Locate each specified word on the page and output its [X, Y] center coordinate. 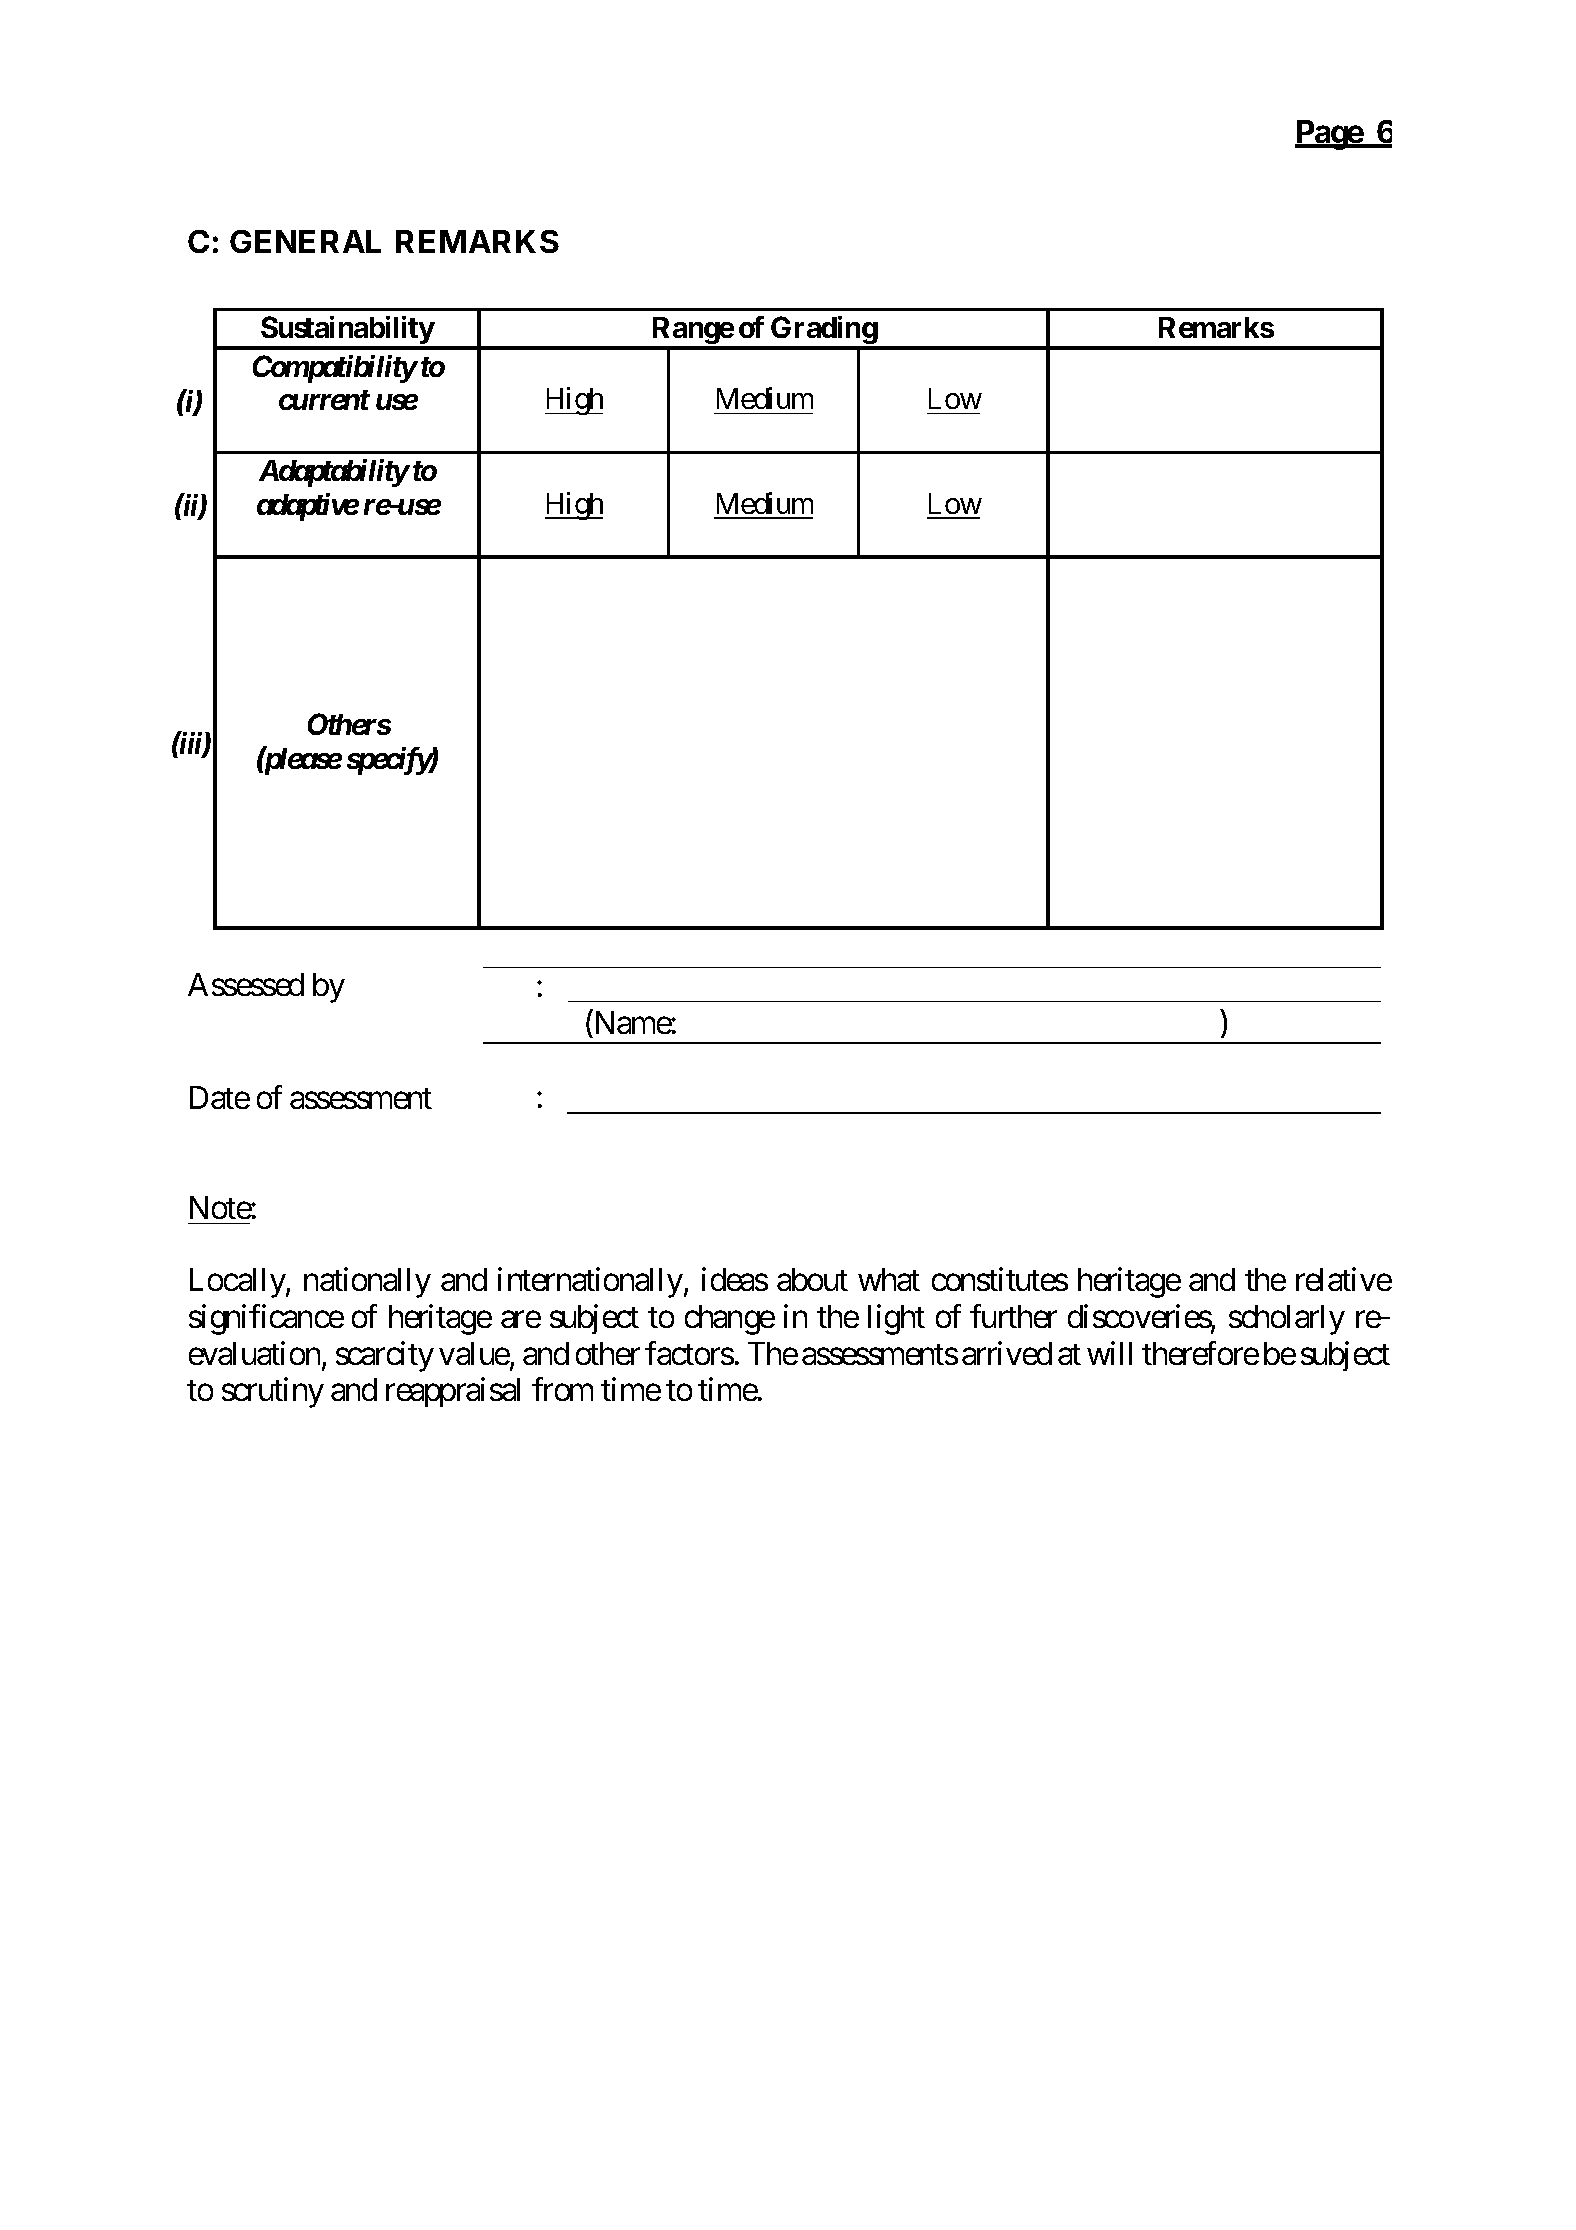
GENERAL [305, 241]
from [562, 1389]
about [812, 1279]
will [1109, 1353]
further [1013, 1316]
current [324, 400]
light [896, 1320]
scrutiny [273, 1393]
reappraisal [453, 1392]
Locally [238, 1283]
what [889, 1279]
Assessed [246, 984]
